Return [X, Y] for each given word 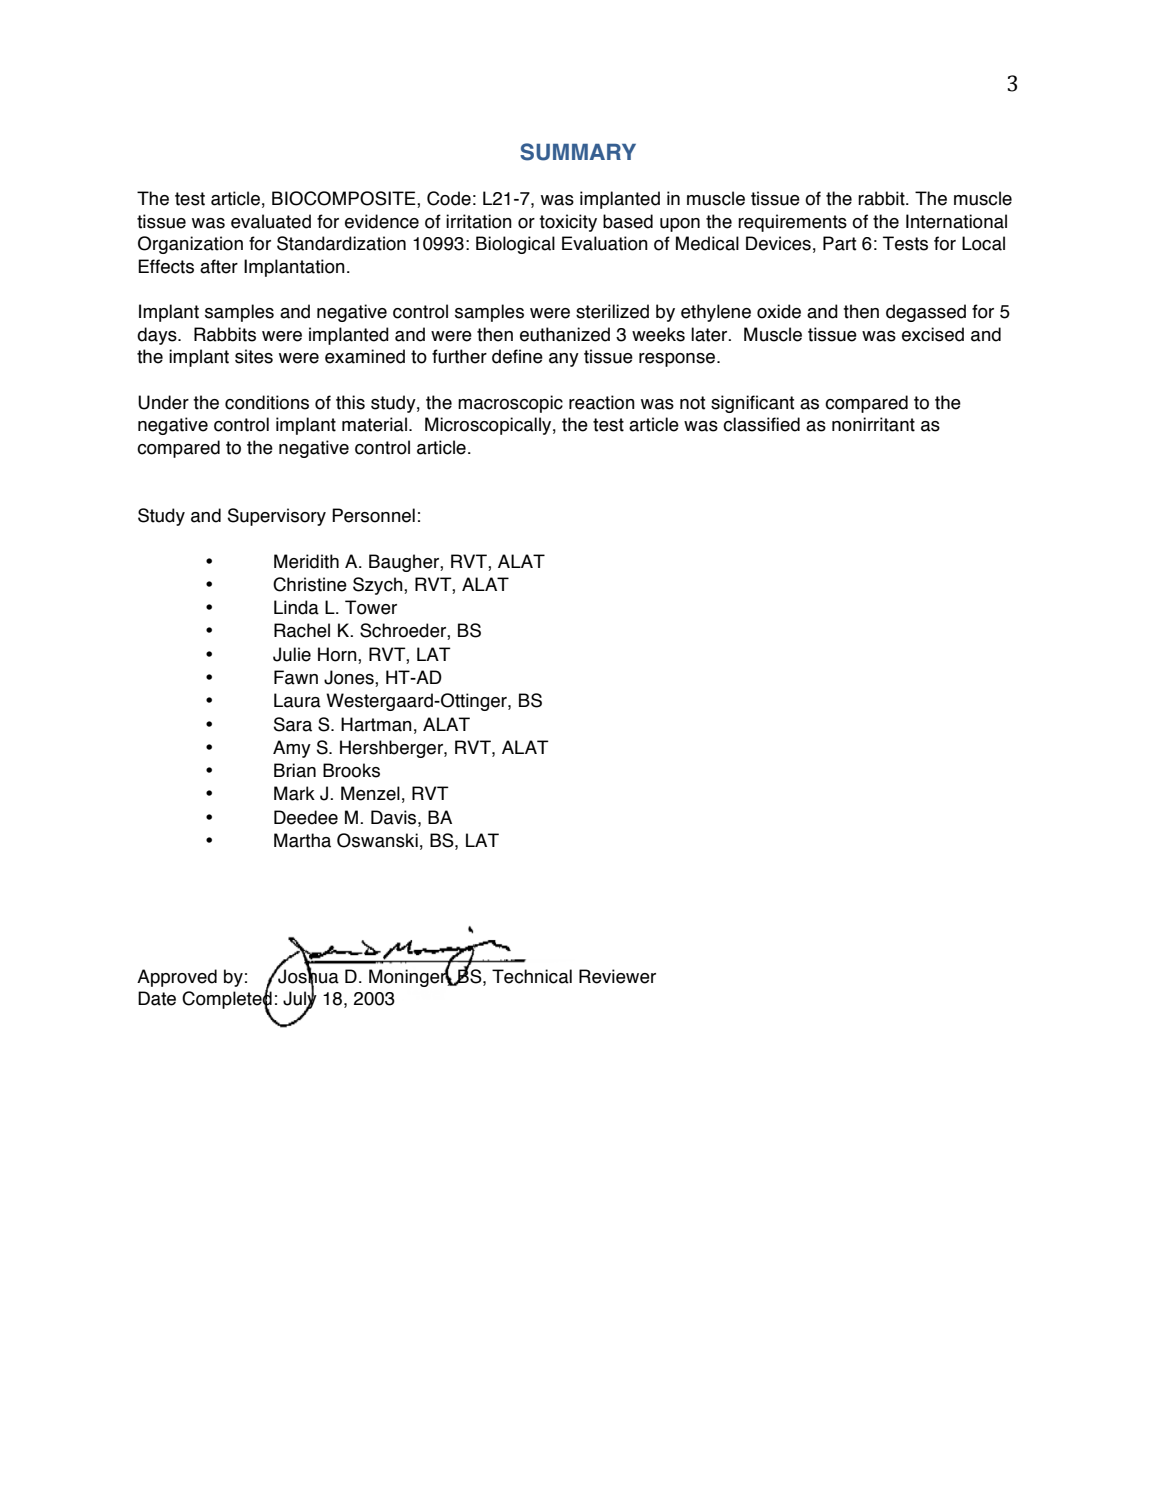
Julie [292, 654]
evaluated [271, 221]
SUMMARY [578, 152]
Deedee [306, 817]
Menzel [370, 793]
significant [752, 404]
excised [933, 334]
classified [761, 424]
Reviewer [617, 976]
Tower [371, 607]
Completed [227, 1000]
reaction [602, 402]
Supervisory [277, 517]
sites [254, 356]
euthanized [565, 334]
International [956, 221]
